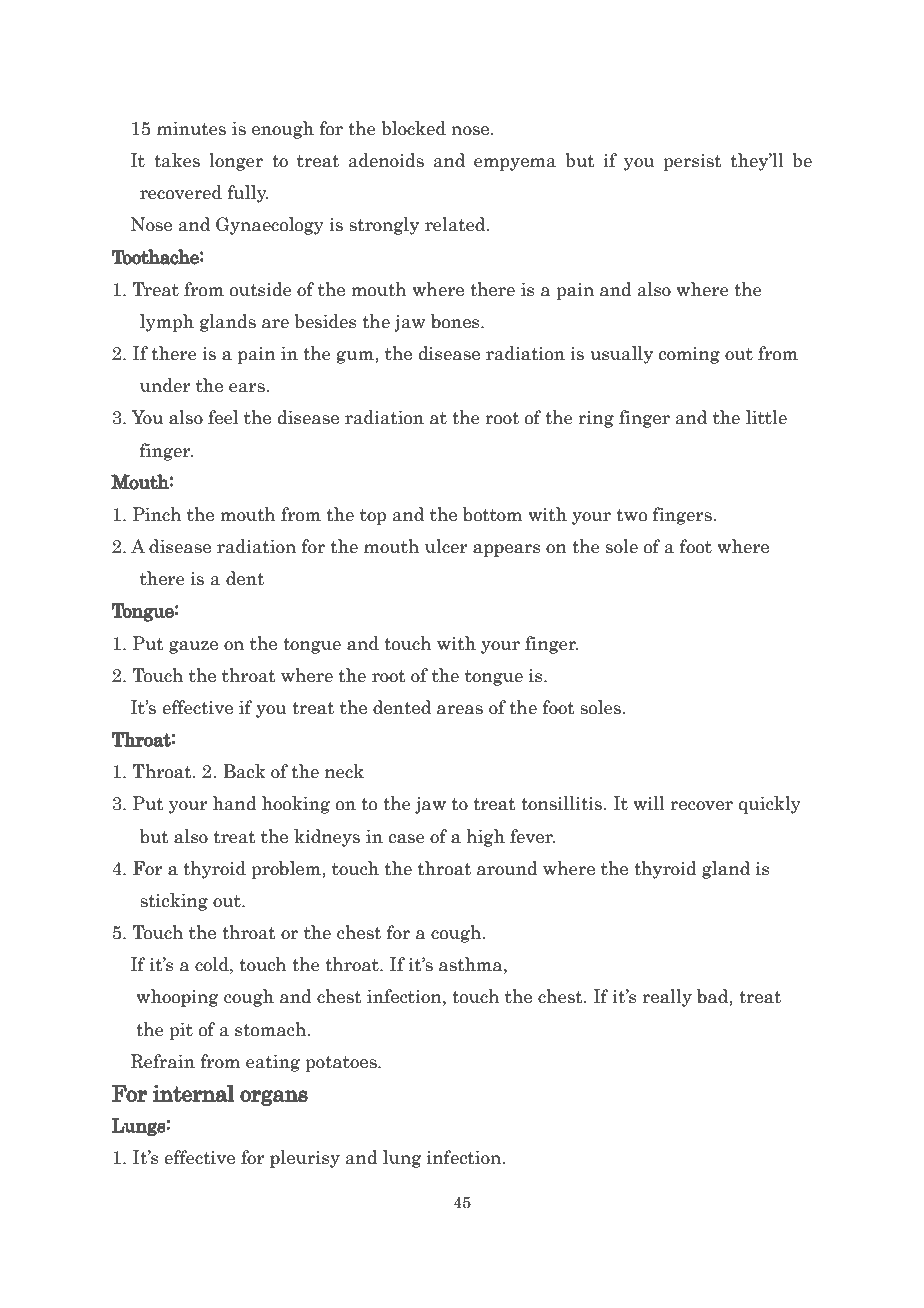  Describe the element at coordinates (692, 162) in the screenshot. I see `persist` at that location.
